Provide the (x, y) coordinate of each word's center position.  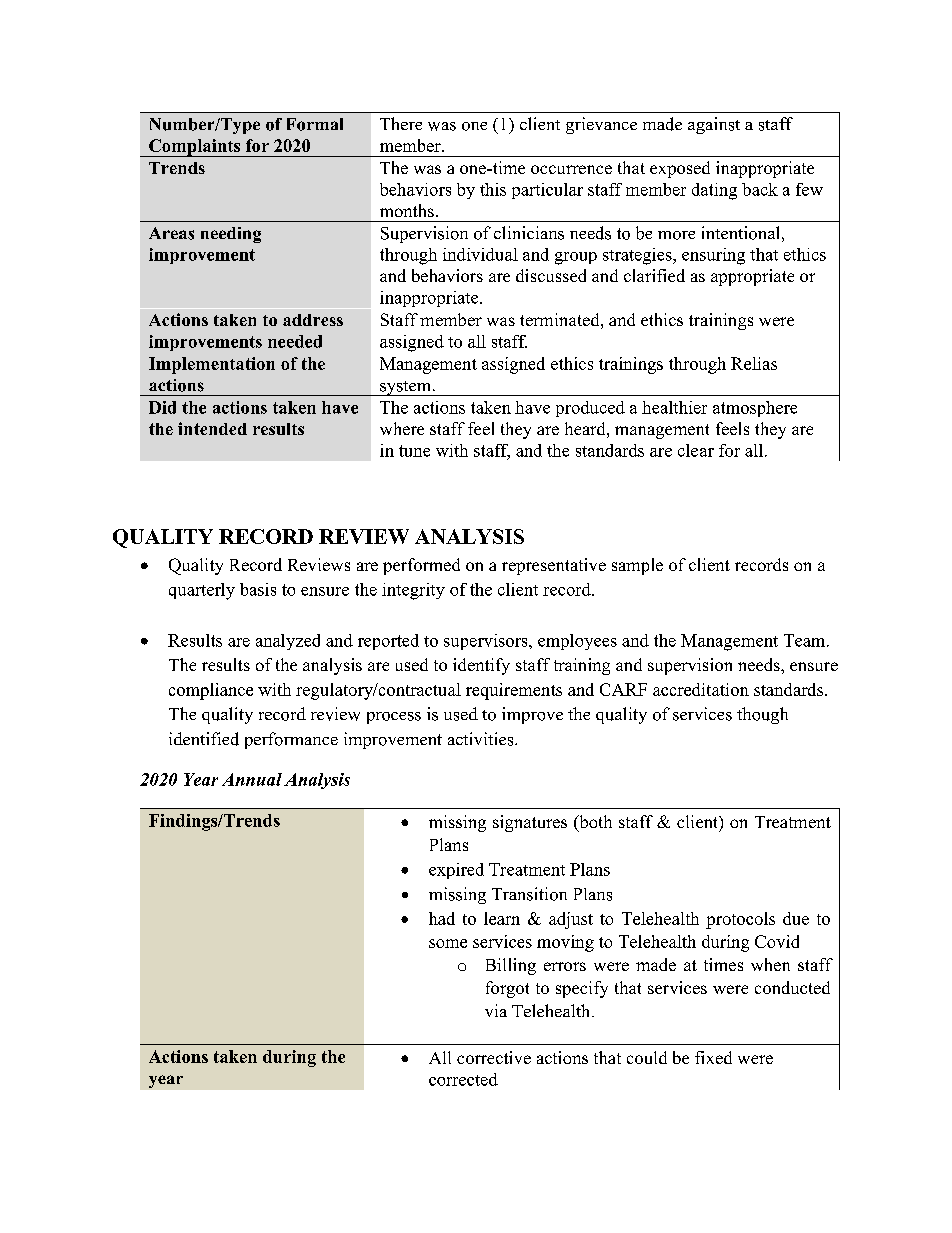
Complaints (195, 148)
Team (806, 640)
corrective (494, 1057)
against (714, 125)
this (493, 189)
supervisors (487, 642)
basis (258, 589)
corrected (463, 1079)
